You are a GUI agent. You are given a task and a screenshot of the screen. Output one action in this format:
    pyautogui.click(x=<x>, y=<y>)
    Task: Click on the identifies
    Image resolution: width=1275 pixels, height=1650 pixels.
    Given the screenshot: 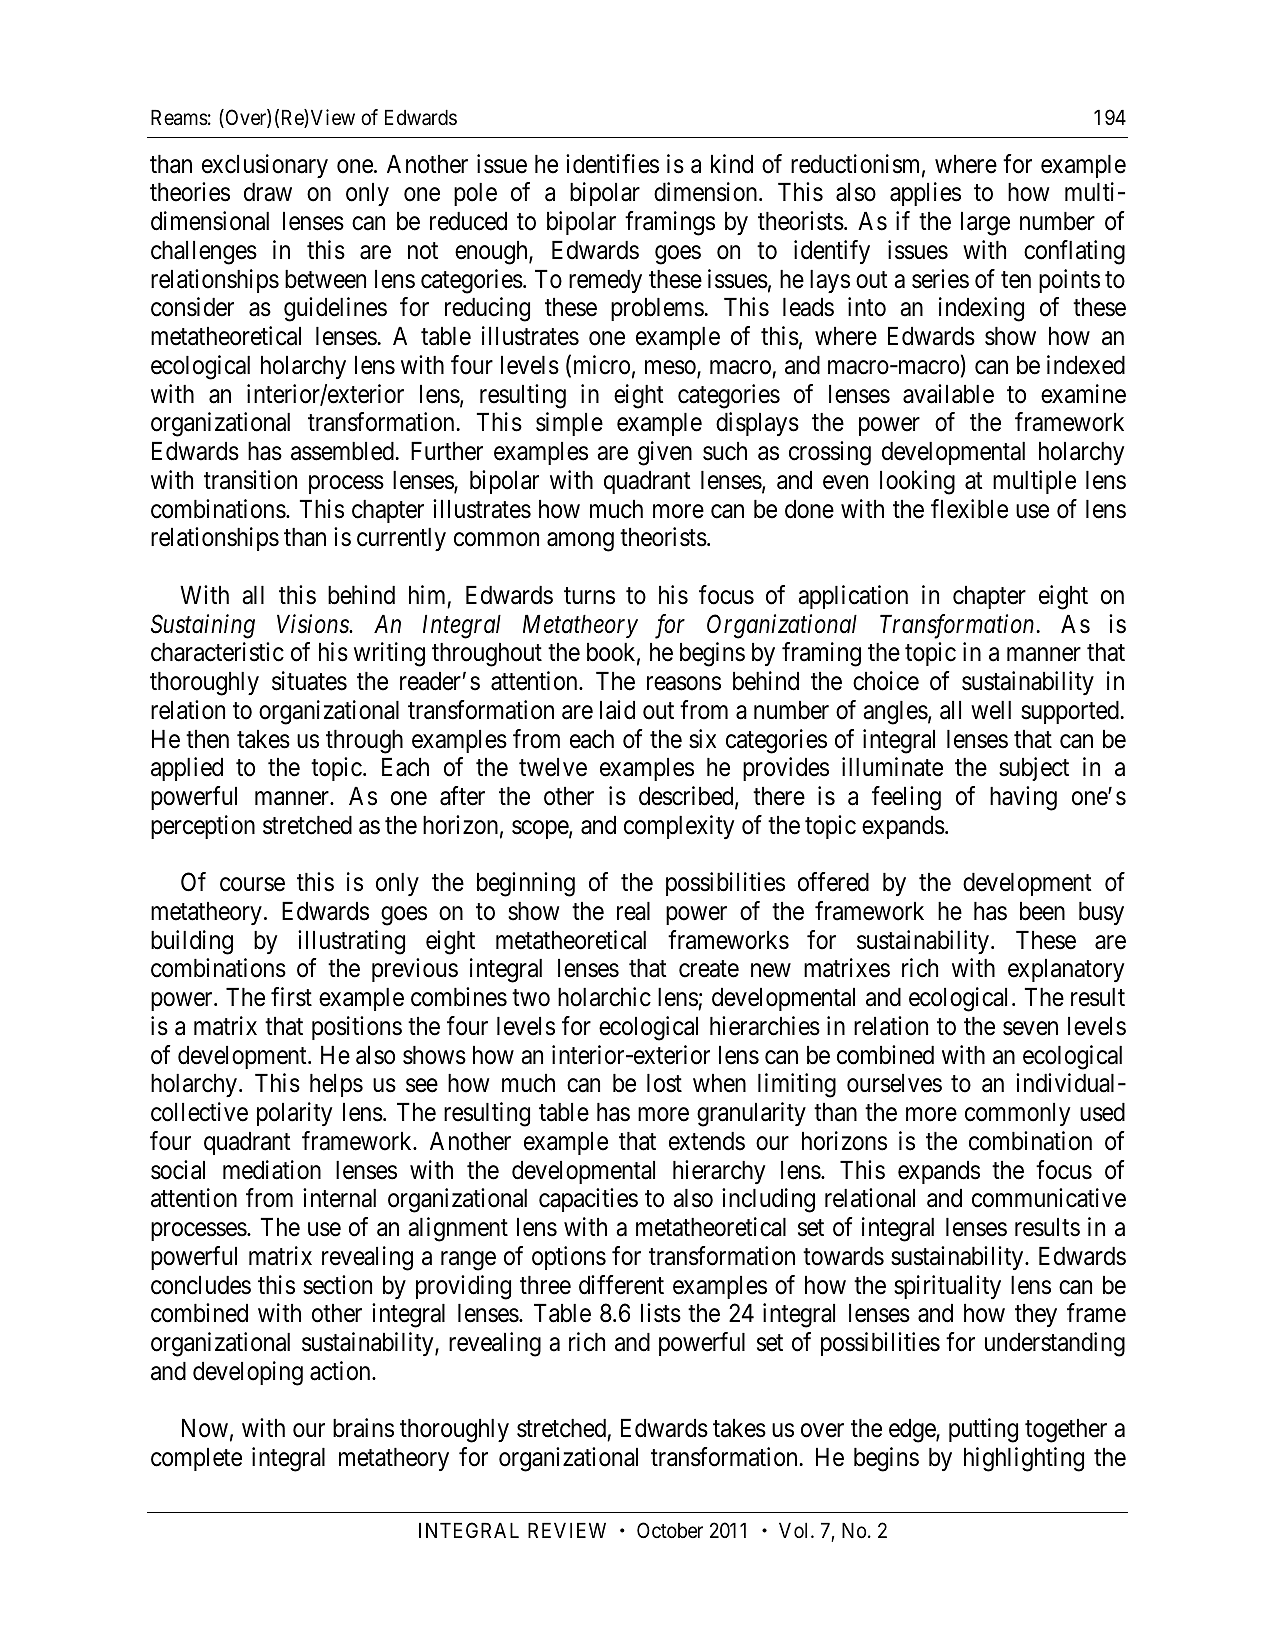 What is the action you would take?
    pyautogui.click(x=612, y=164)
